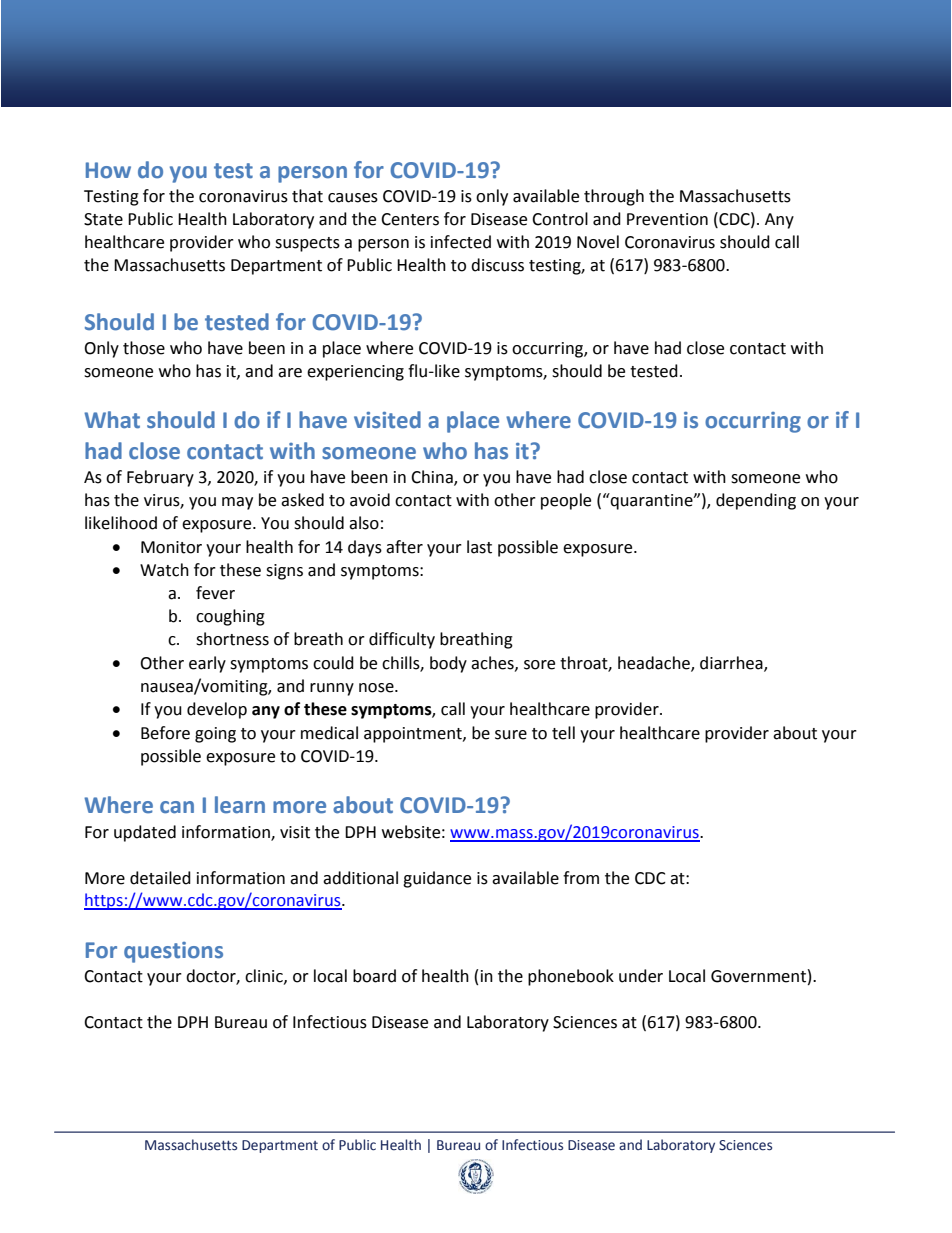 The image size is (952, 1233). I want to click on board, so click(374, 976).
